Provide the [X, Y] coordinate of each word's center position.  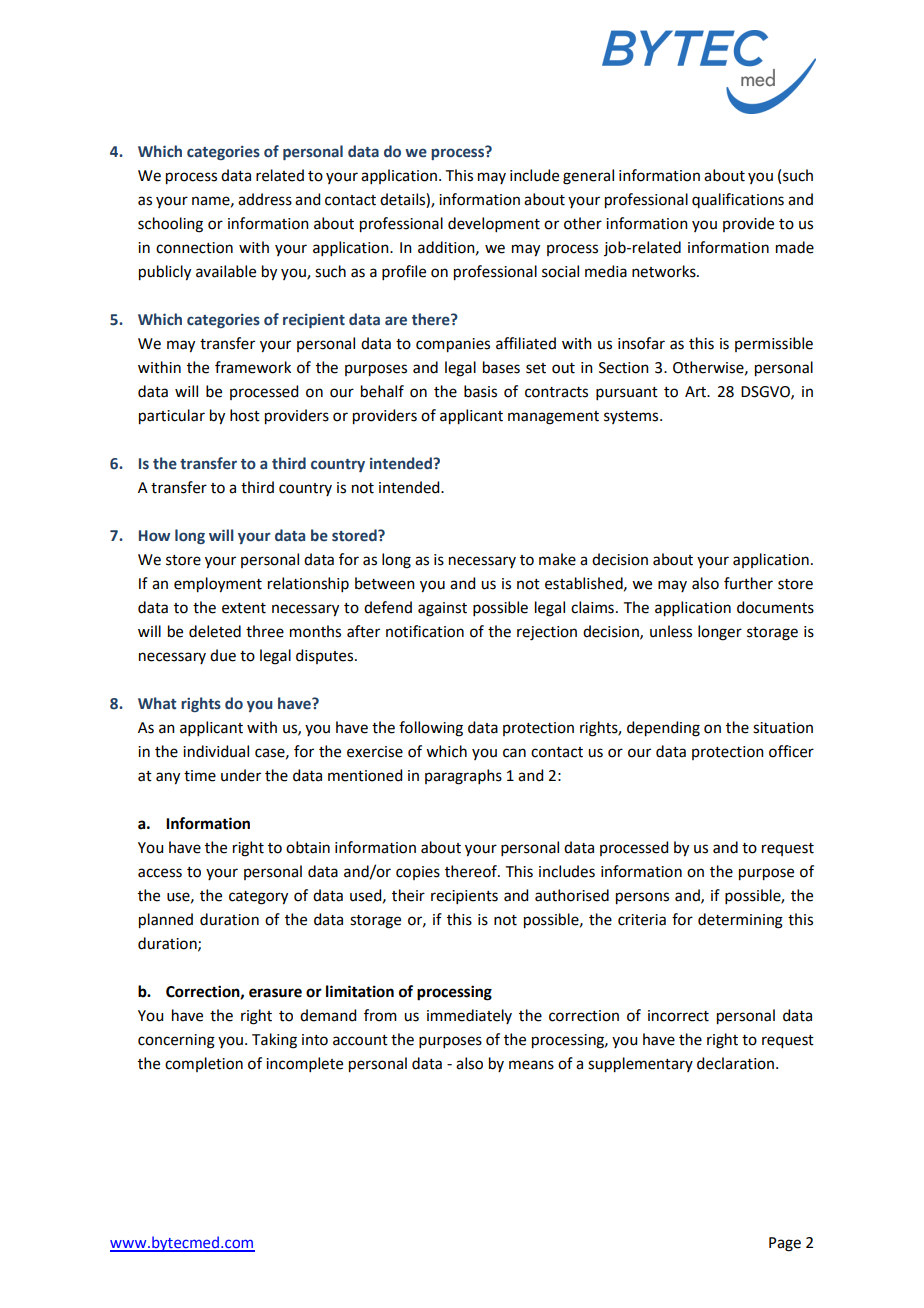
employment [218, 585]
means [531, 1065]
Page [785, 1244]
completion [204, 1064]
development [494, 224]
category [258, 898]
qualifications [738, 200]
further [748, 583]
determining [740, 921]
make [557, 559]
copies [418, 873]
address [265, 199]
